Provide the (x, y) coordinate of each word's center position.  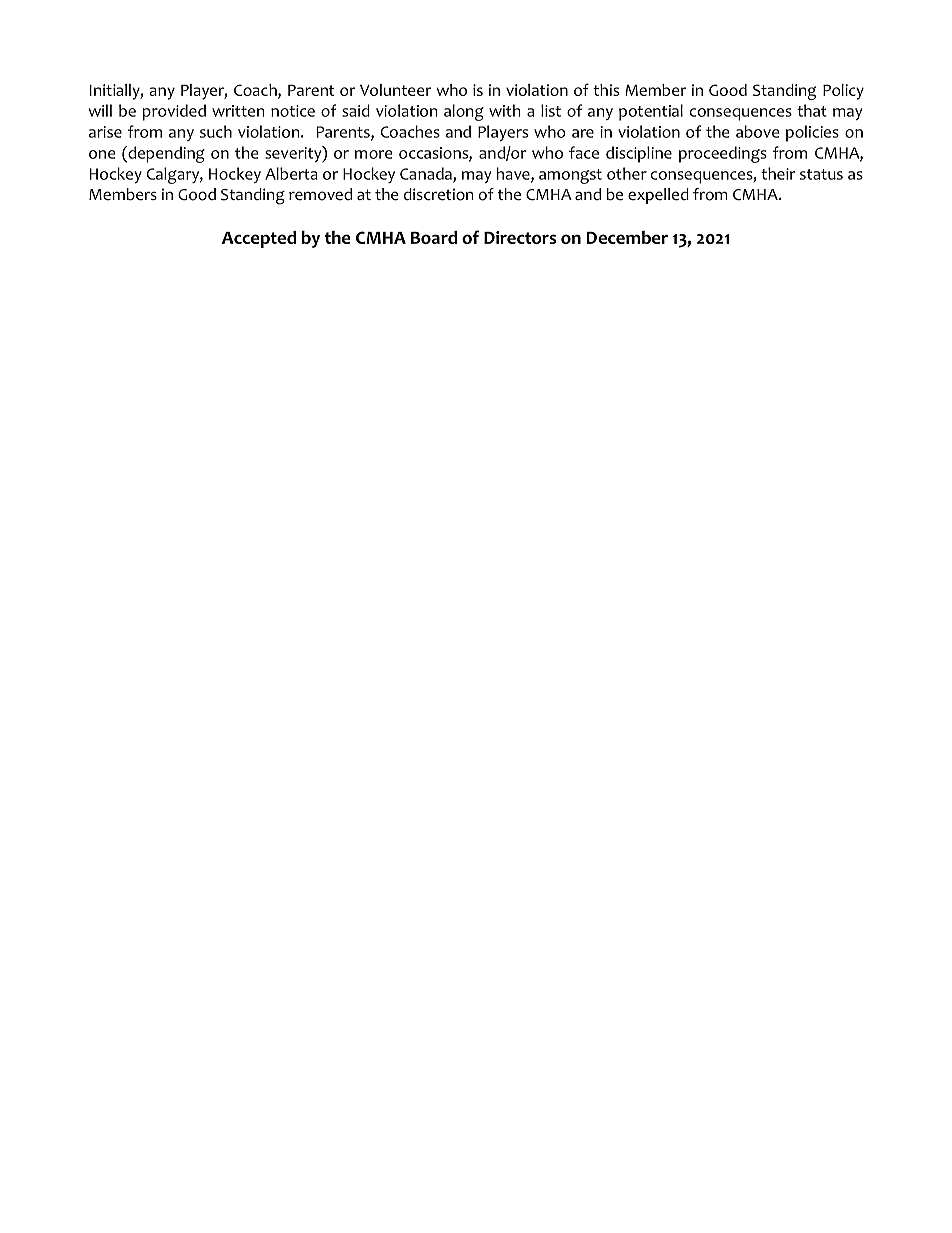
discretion (439, 194)
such (216, 131)
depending (165, 154)
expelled (658, 196)
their (778, 173)
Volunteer (396, 90)
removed (320, 194)
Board (434, 237)
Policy (843, 92)
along (464, 112)
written (238, 111)
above (758, 131)
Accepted (259, 239)
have (514, 174)
